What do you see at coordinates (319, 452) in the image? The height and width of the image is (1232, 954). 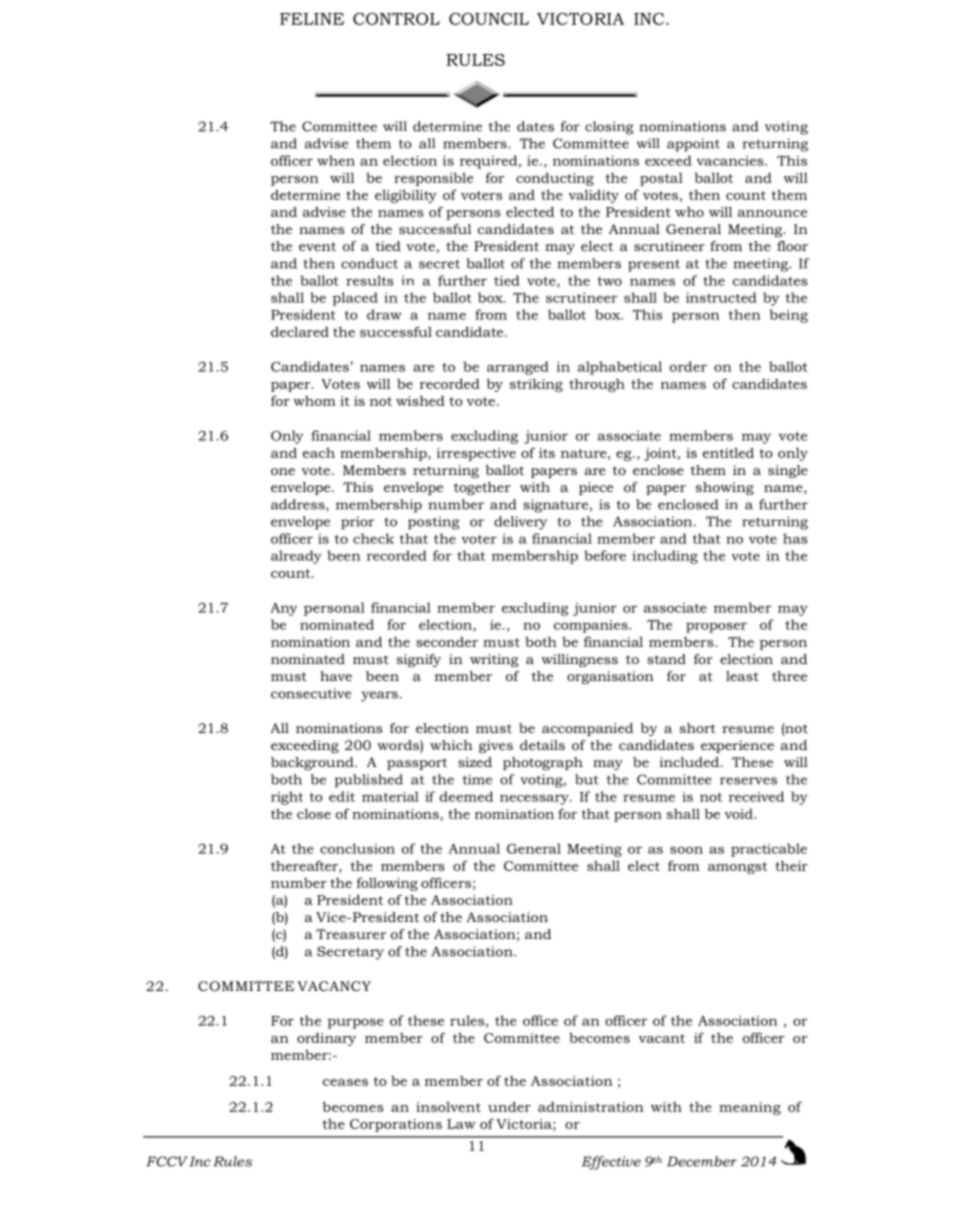 I see `each` at bounding box center [319, 452].
